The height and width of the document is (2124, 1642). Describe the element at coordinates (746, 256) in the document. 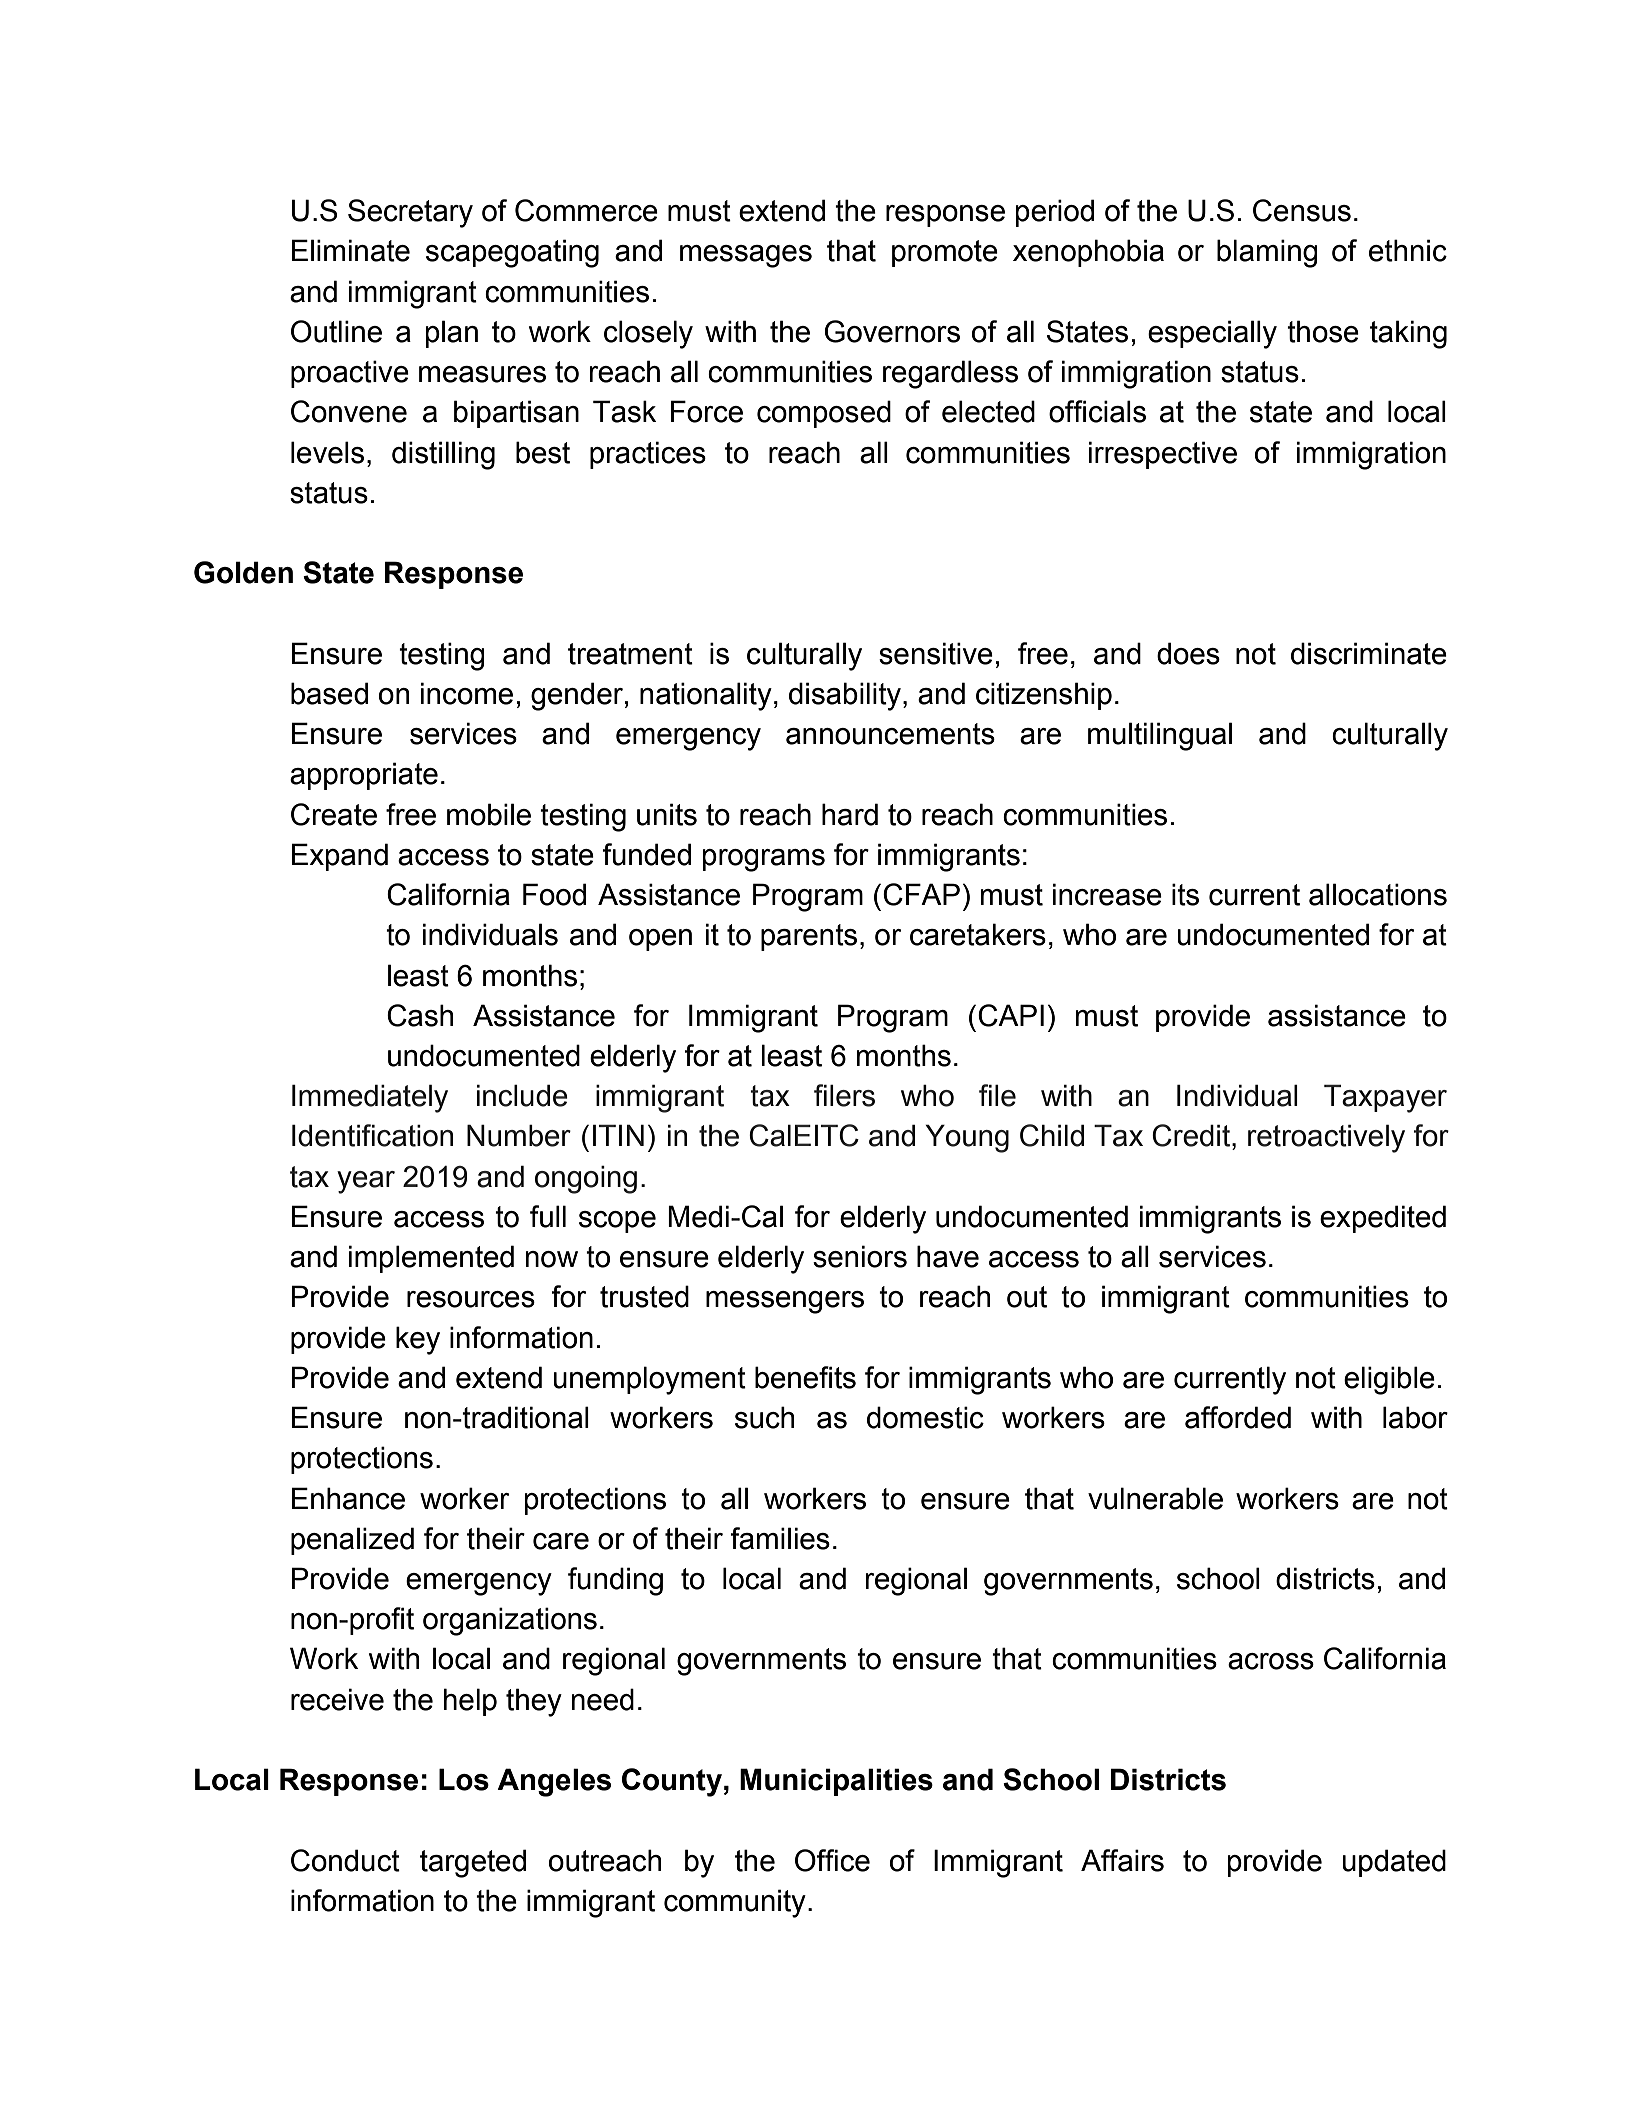

I see `messages` at that location.
